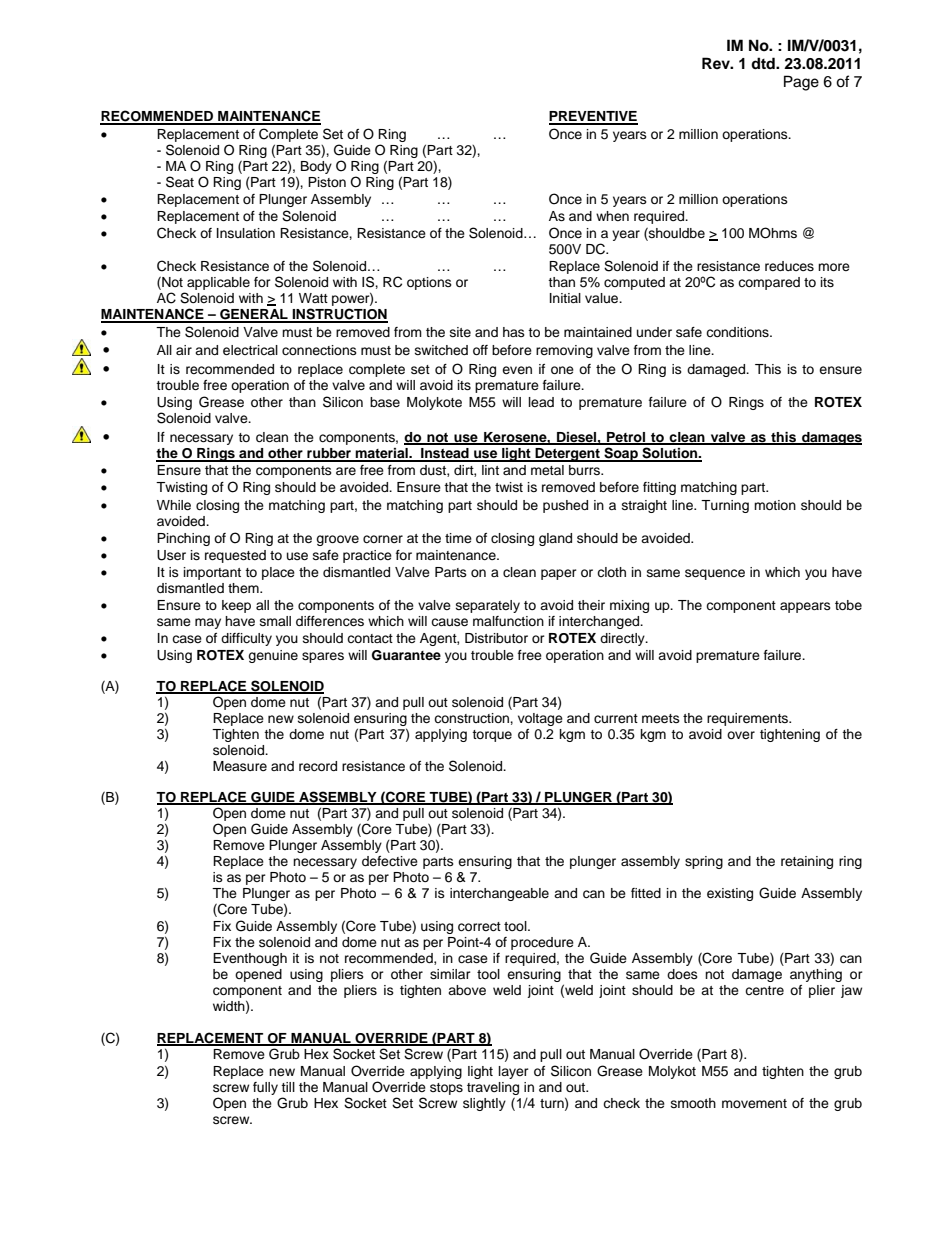  What do you see at coordinates (612, 216) in the screenshot?
I see `when` at bounding box center [612, 216].
